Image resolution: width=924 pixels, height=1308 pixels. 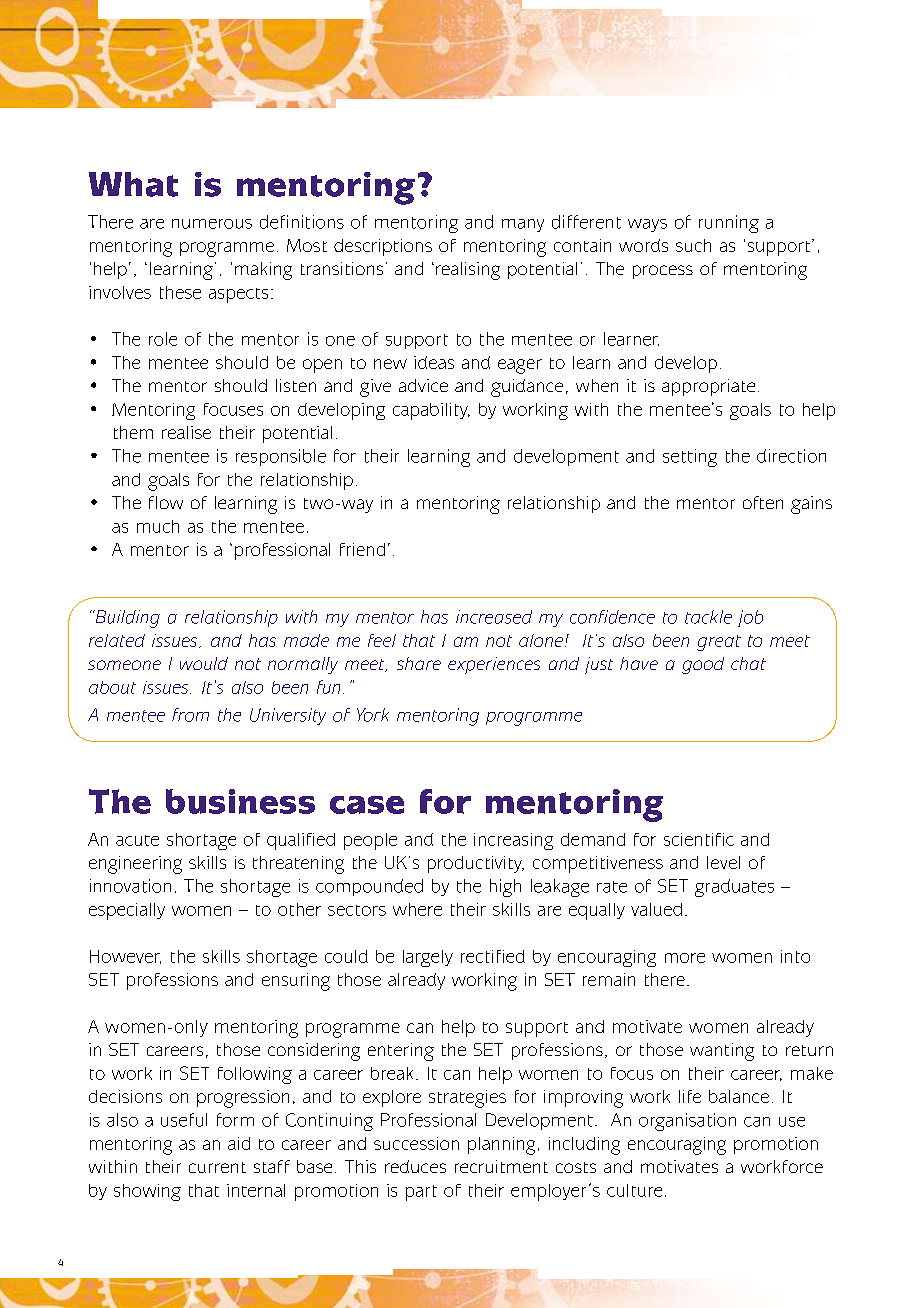 What do you see at coordinates (748, 663) in the image?
I see `chat` at bounding box center [748, 663].
